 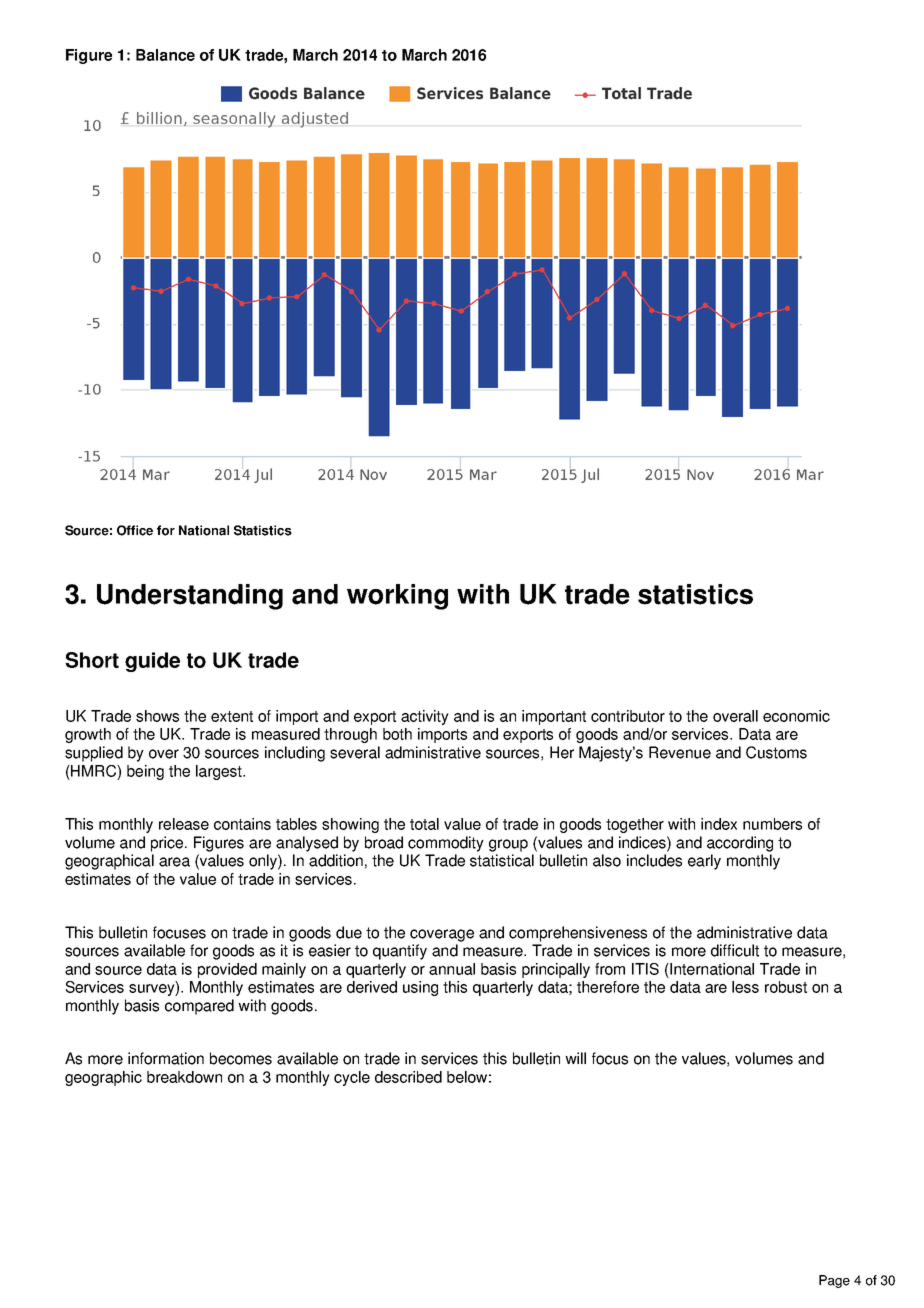 What do you see at coordinates (408, 1077) in the image?
I see `described` at bounding box center [408, 1077].
